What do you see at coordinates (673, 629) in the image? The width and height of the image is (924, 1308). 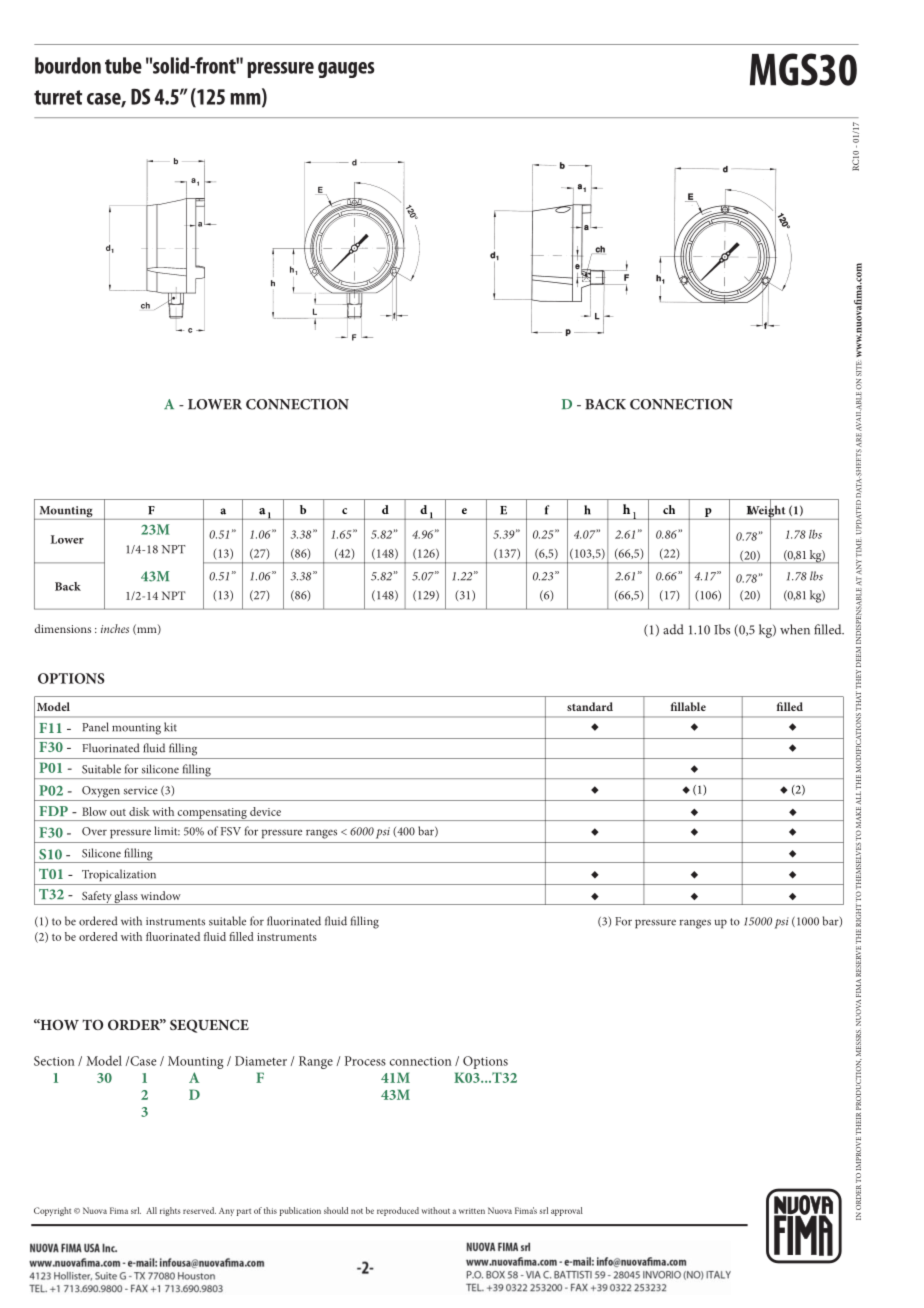 I see `add` at bounding box center [673, 629].
